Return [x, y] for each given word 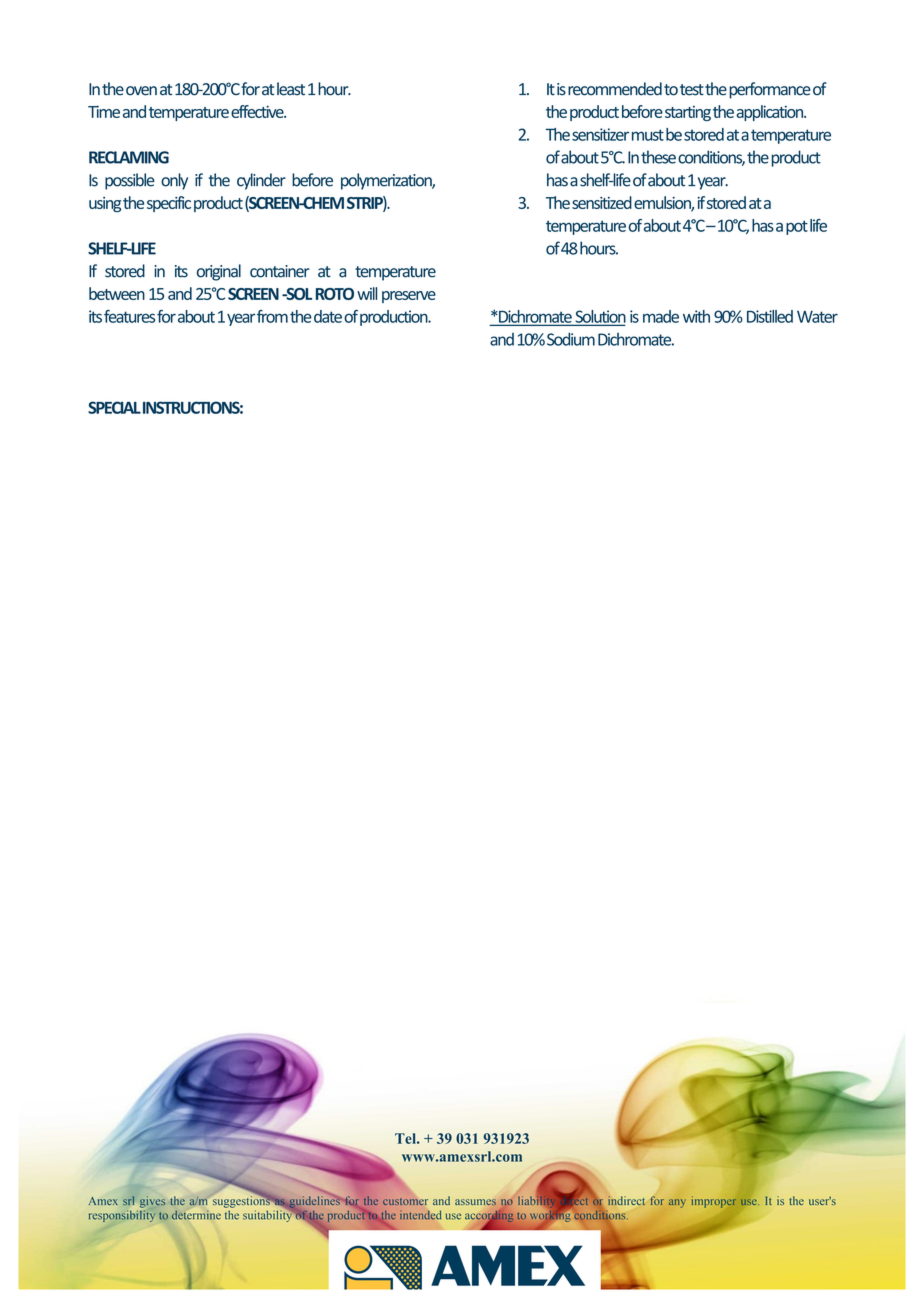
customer [405, 1201]
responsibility [122, 1216]
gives [152, 1202]
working [550, 1215]
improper [714, 1202]
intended [420, 1215]
